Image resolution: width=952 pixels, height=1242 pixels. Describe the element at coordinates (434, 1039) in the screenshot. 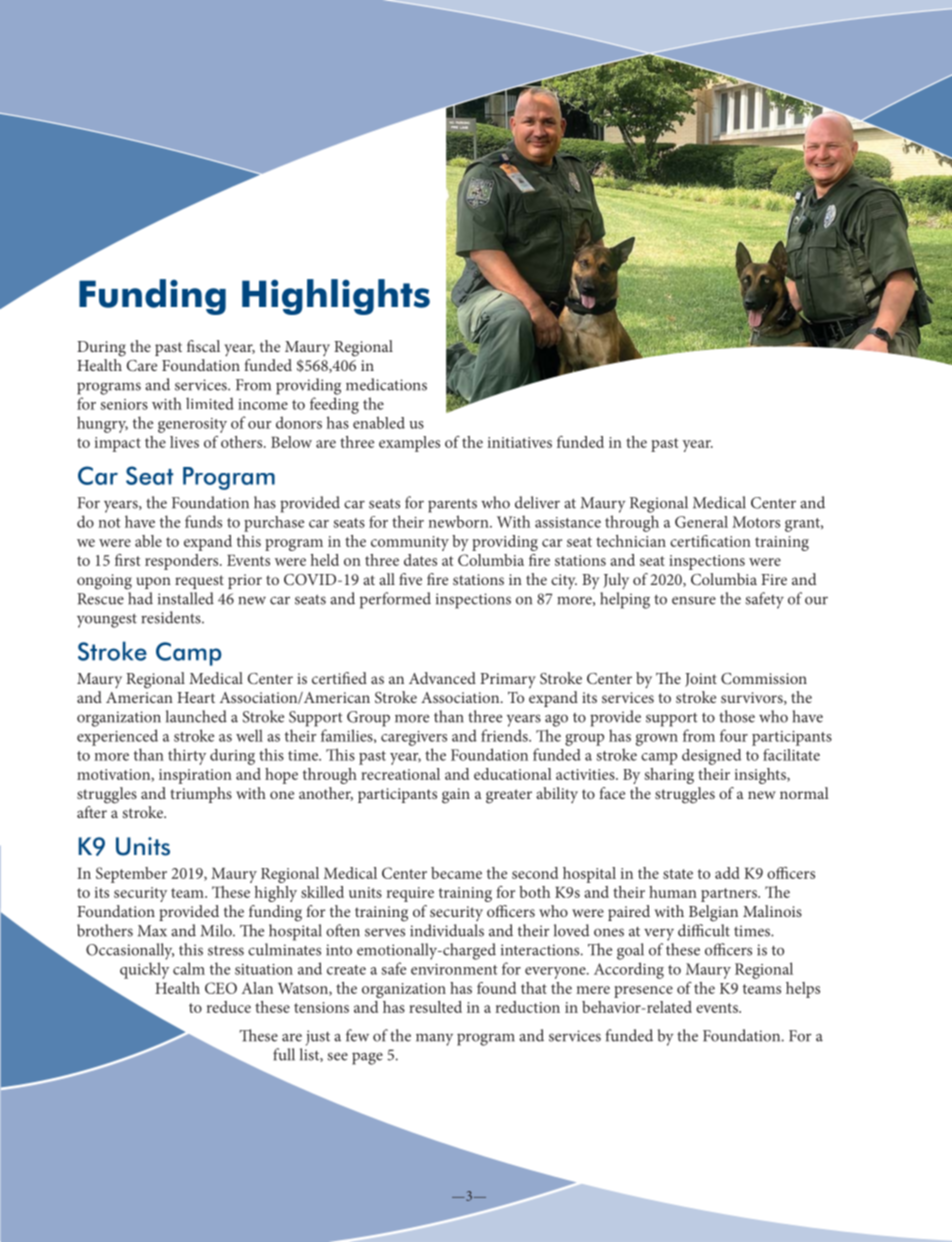

I see `many` at that location.
